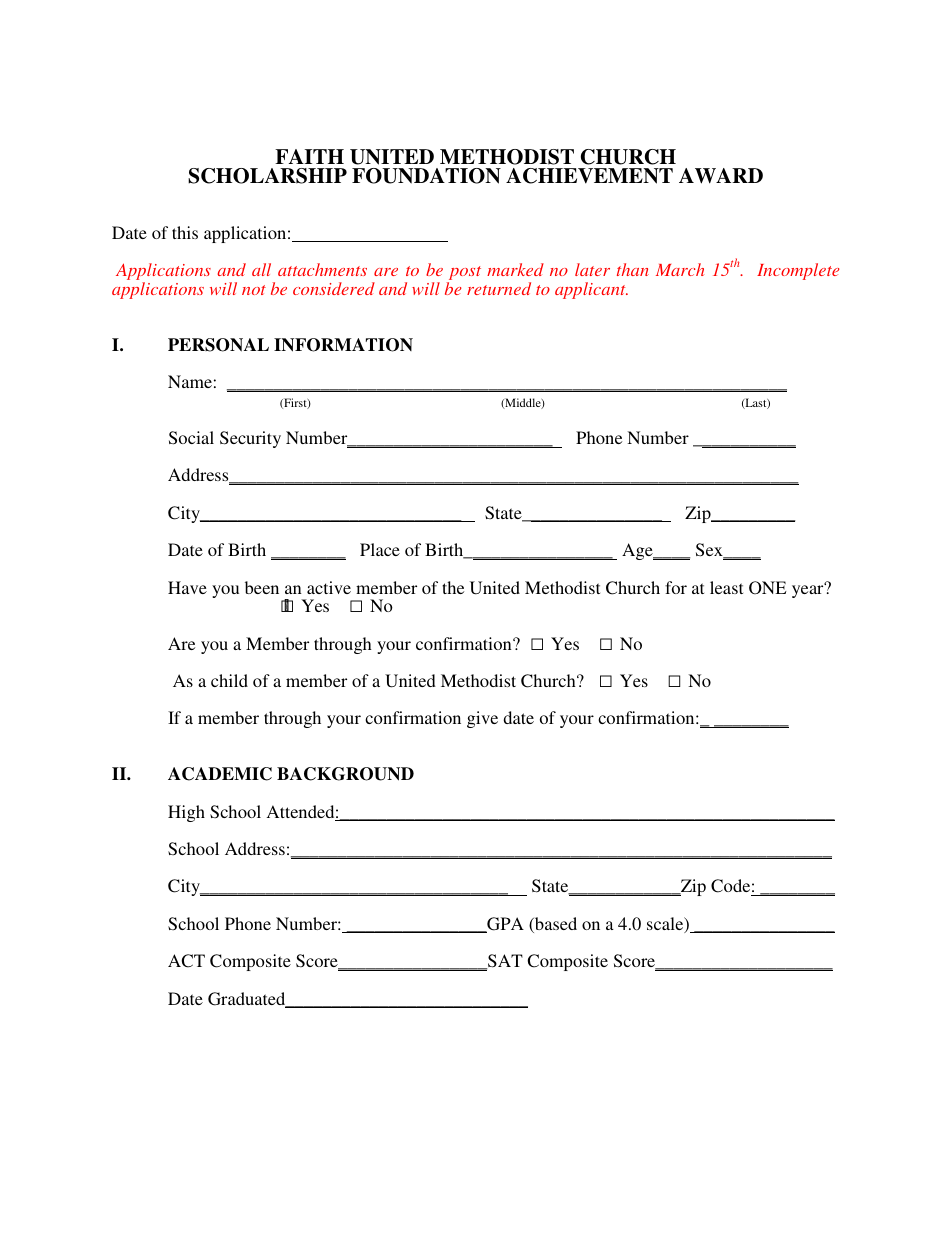 This page has height=1233, width=952. What do you see at coordinates (453, 587) in the page?
I see `the` at bounding box center [453, 587].
